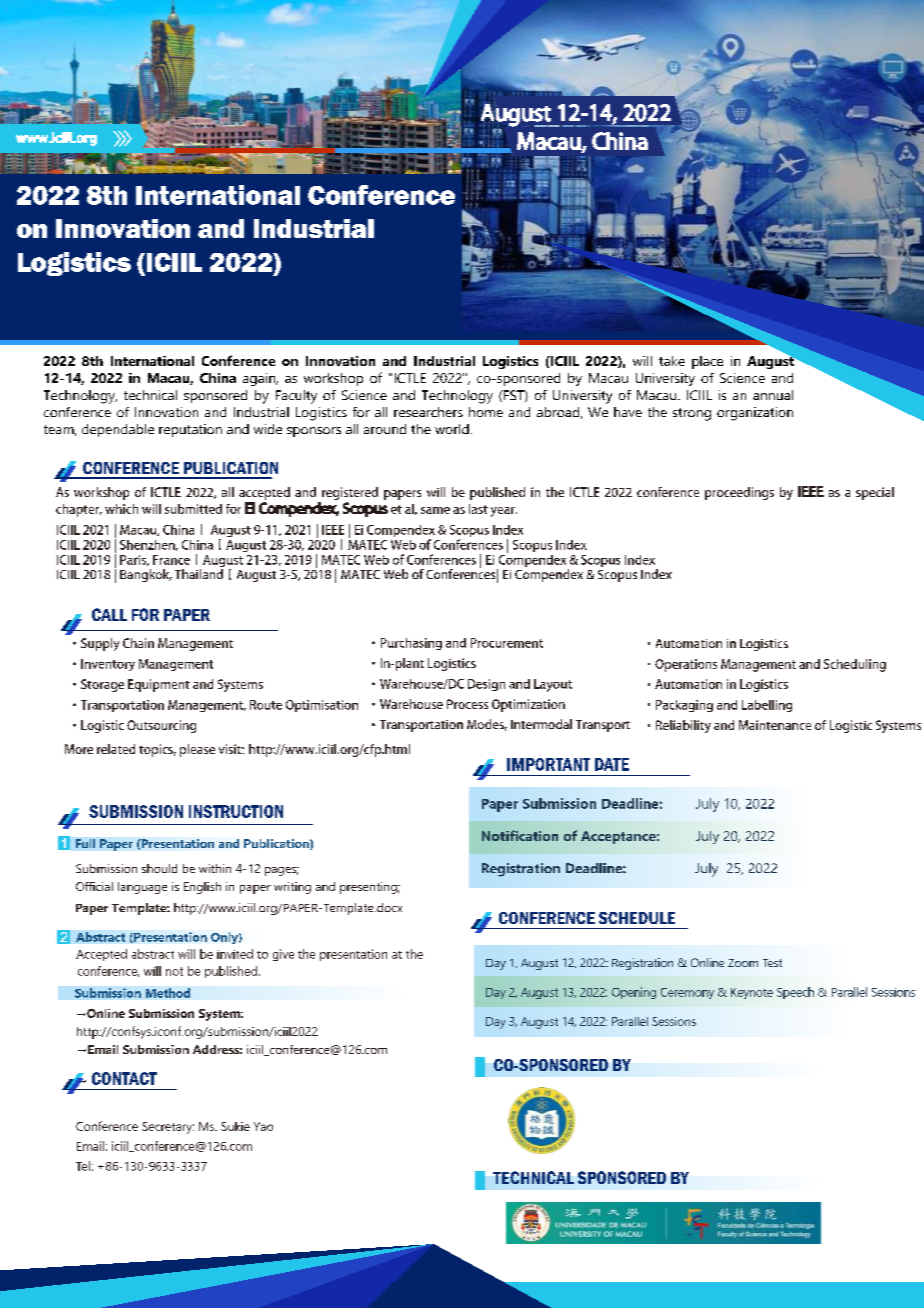 This page has width=924, height=1308. I want to click on IMPORTANT, so click(548, 764).
